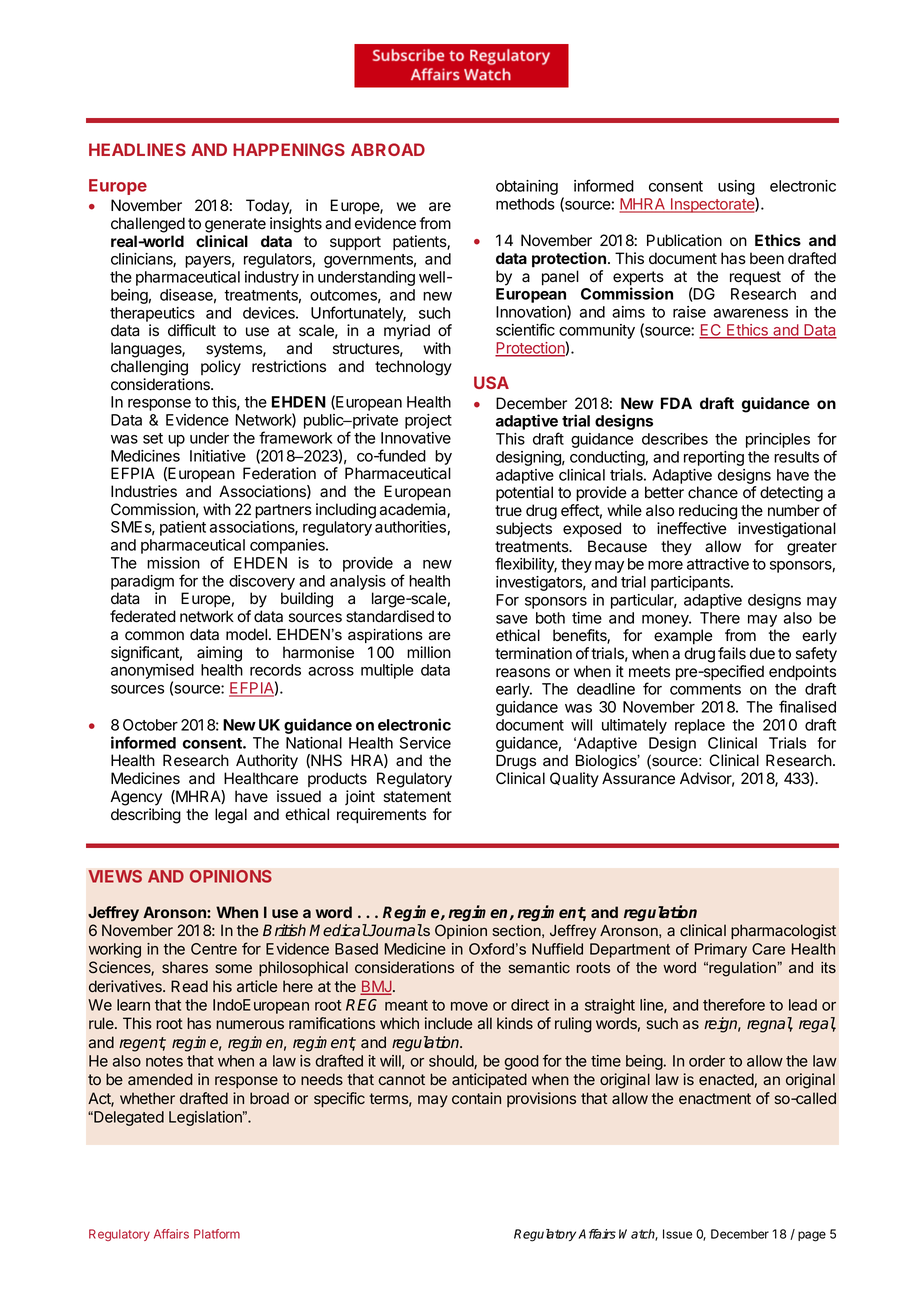 Image resolution: width=924 pixels, height=1308 pixels. Describe the element at coordinates (705, 689) in the document. I see `comments` at that location.
